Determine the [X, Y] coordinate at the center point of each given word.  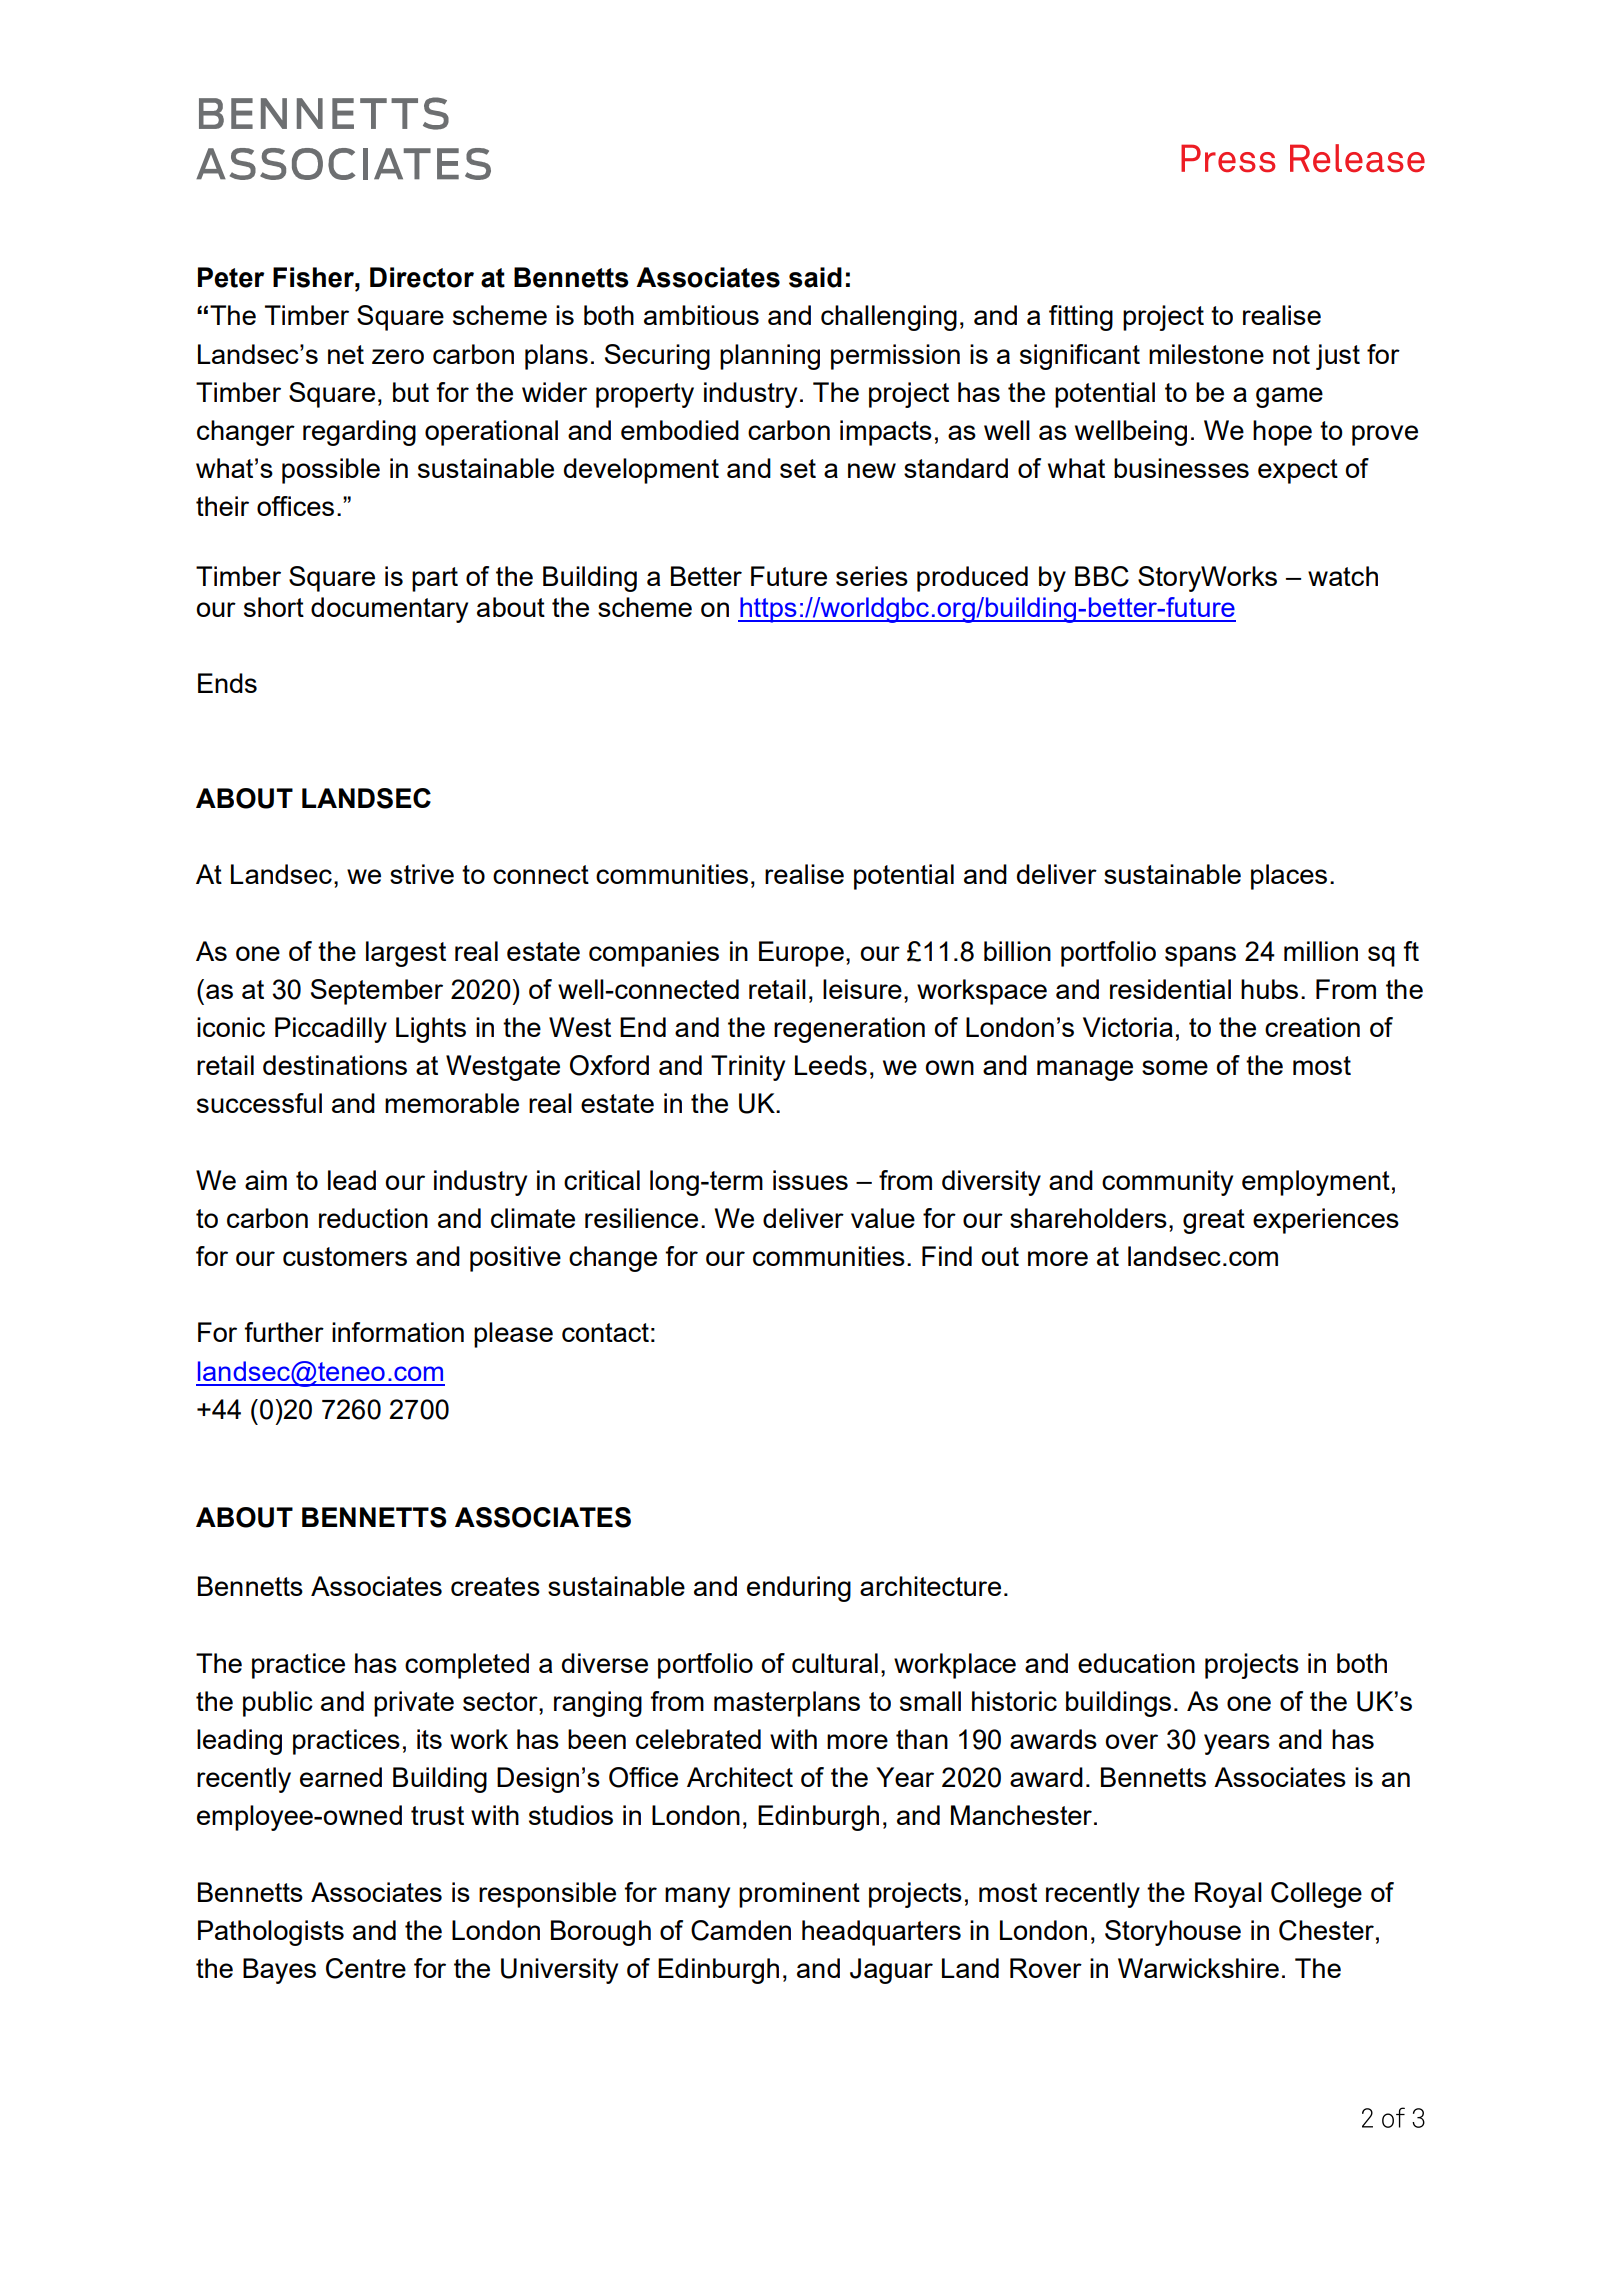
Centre [366, 1968]
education [1136, 1663]
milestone [1206, 354]
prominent [799, 1895]
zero [398, 356]
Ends [227, 683]
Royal [1228, 1895]
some [1175, 1067]
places [1289, 877]
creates [495, 1586]
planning [770, 357]
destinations [335, 1065]
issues [810, 1180]
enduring [799, 1589]
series [872, 576]
